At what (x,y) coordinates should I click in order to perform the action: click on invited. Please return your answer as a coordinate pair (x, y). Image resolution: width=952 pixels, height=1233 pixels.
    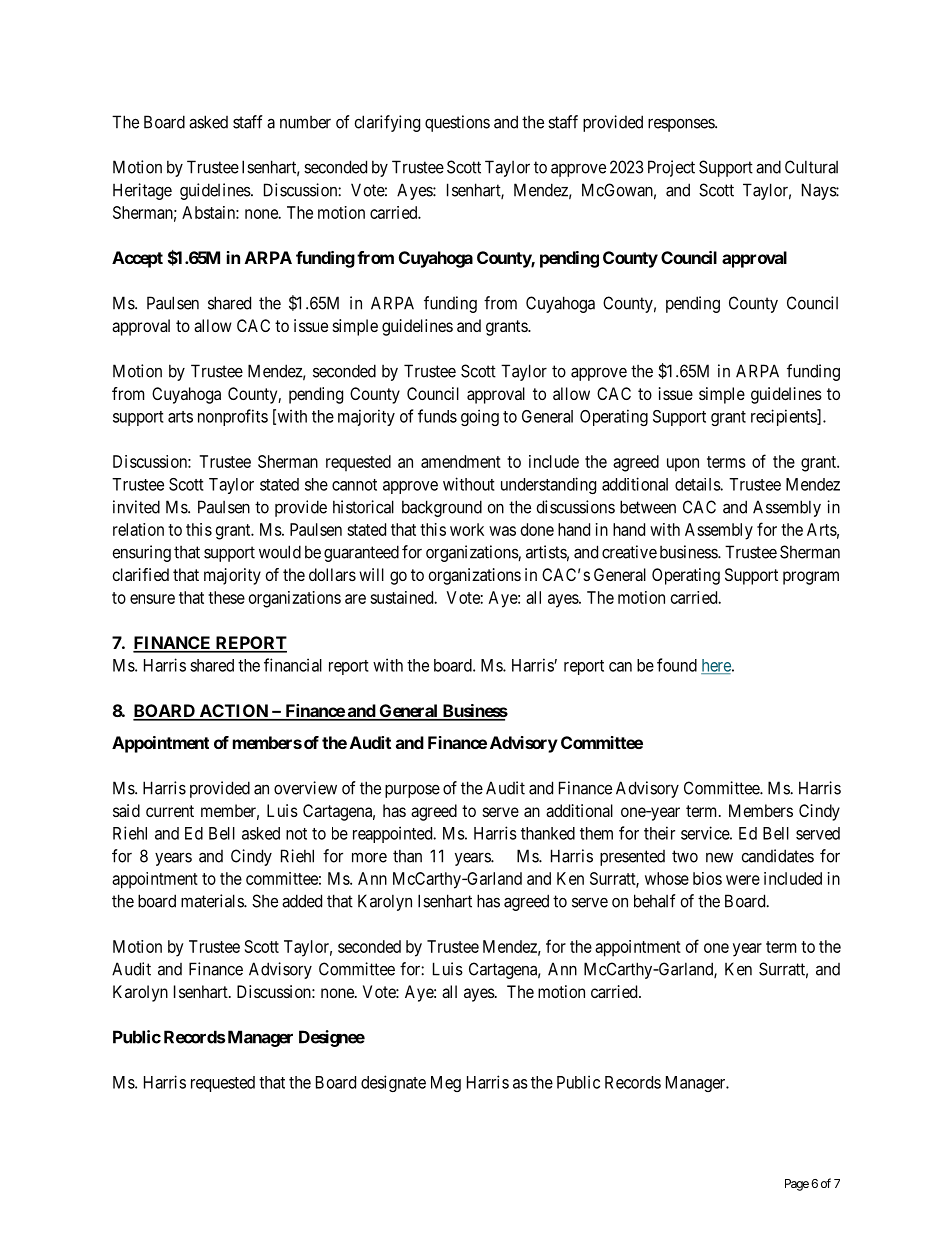
    Looking at the image, I should click on (136, 507).
